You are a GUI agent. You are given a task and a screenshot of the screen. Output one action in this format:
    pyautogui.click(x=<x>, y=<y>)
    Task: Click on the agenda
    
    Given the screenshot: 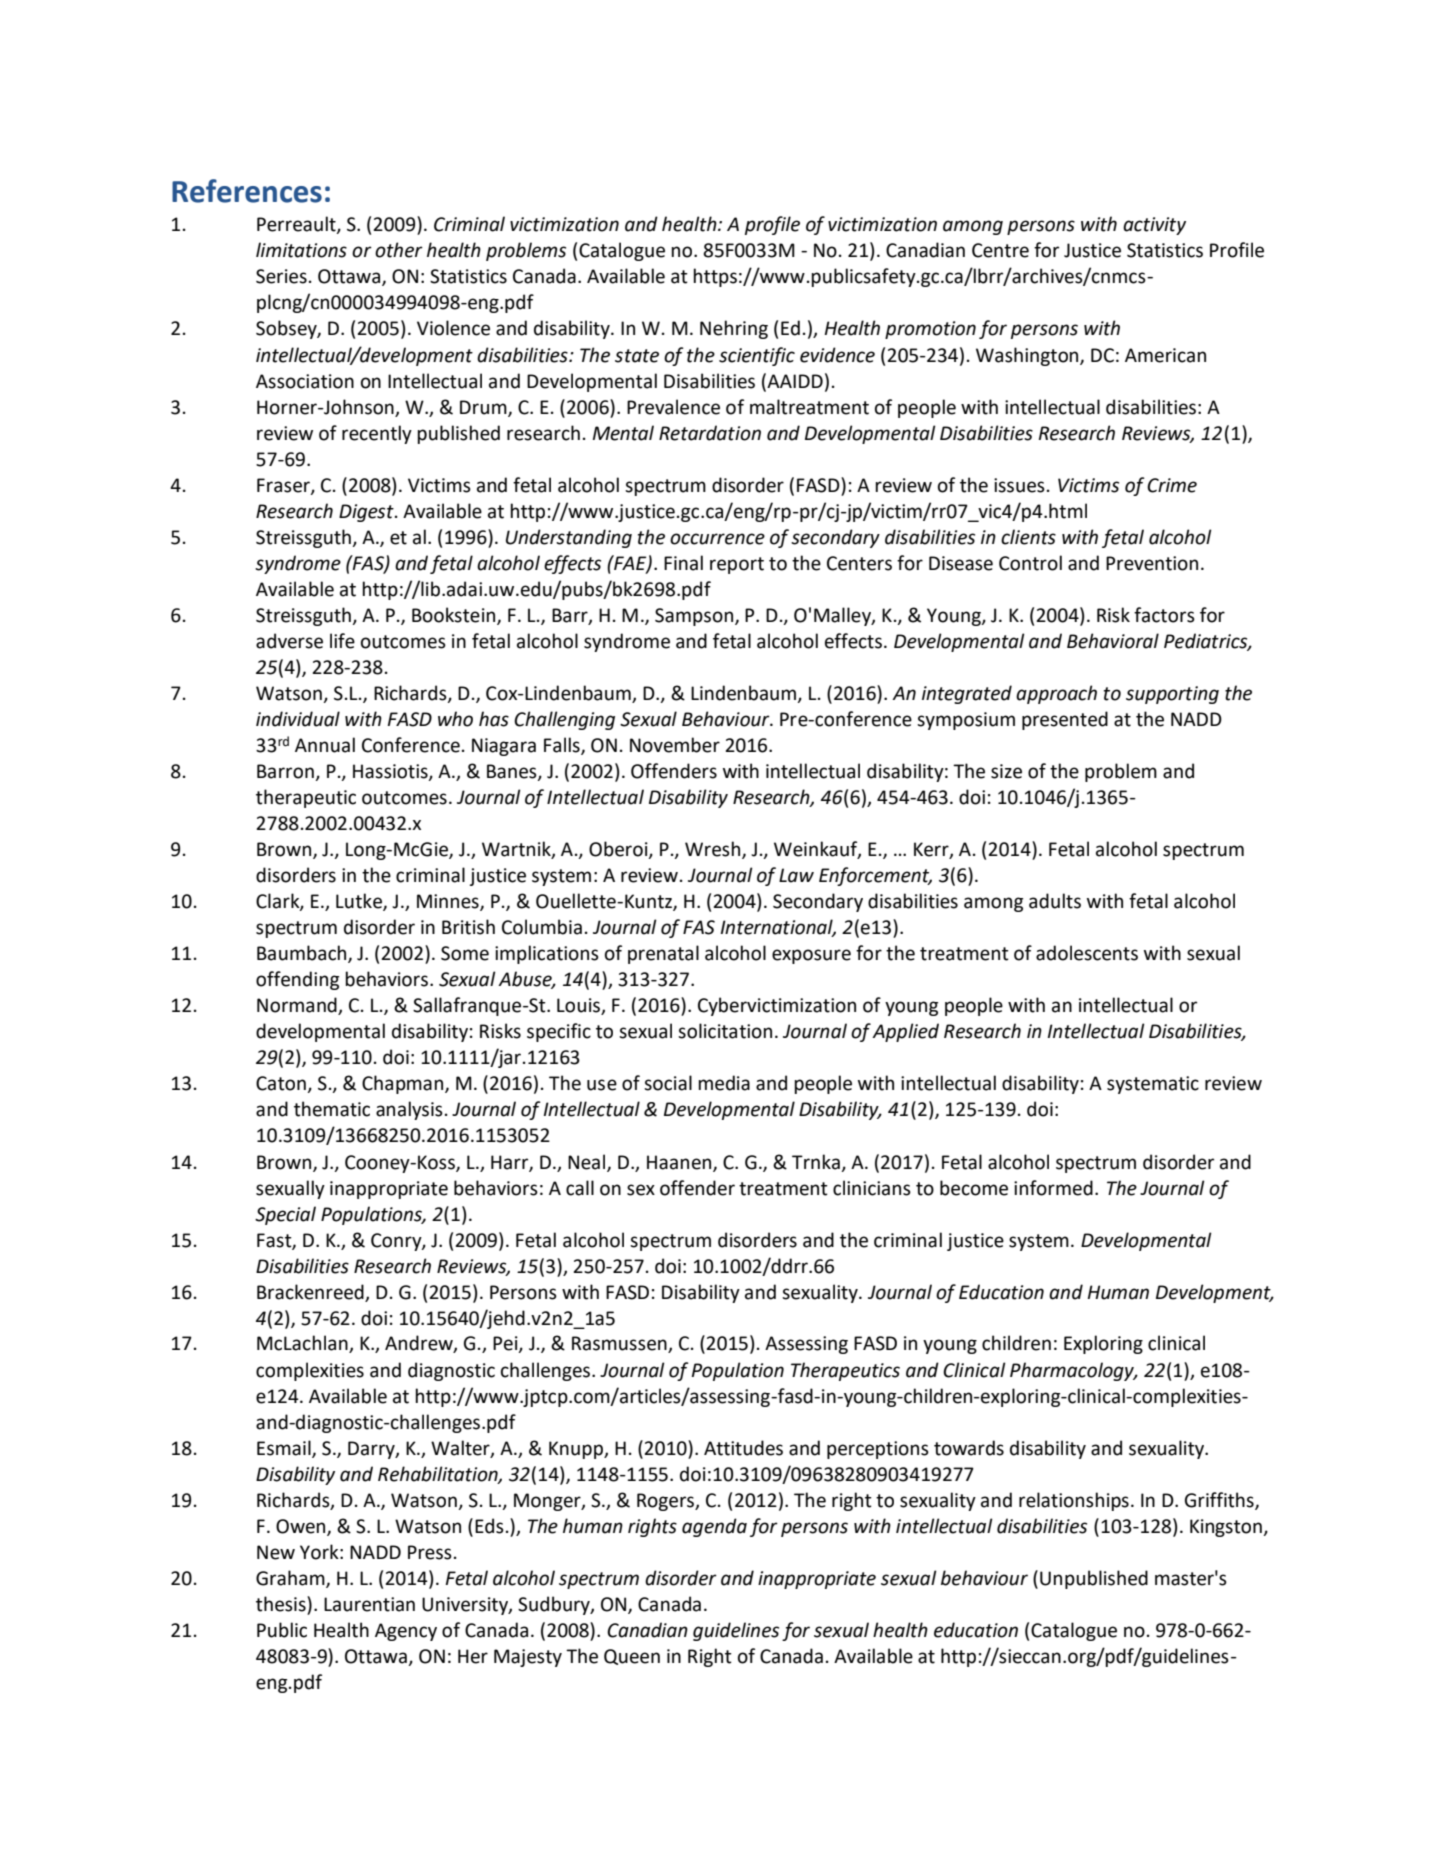 What is the action you would take?
    pyautogui.click(x=714, y=1527)
